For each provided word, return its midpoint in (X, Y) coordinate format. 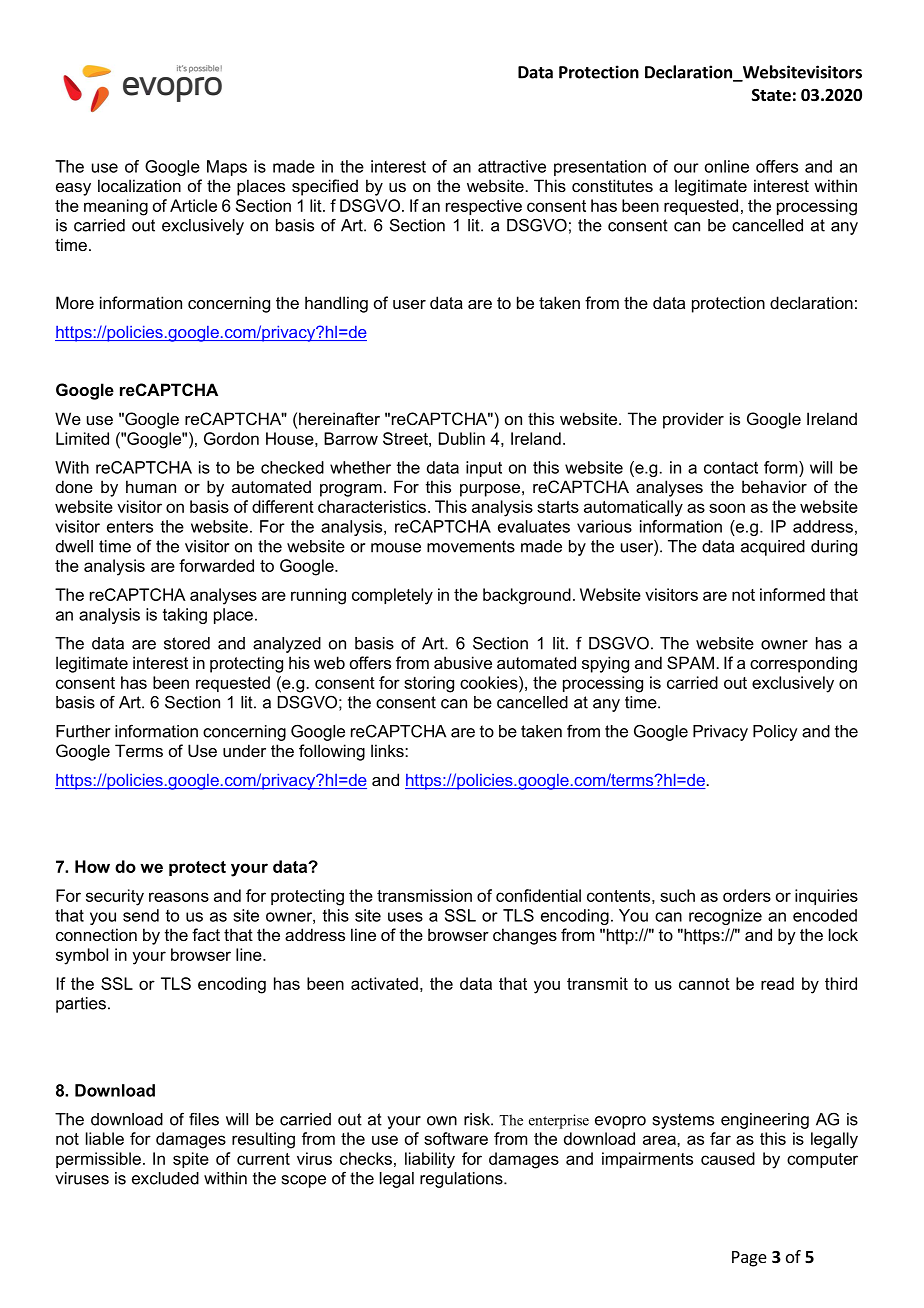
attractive (512, 166)
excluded (165, 1178)
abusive (463, 662)
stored (187, 643)
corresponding (803, 664)
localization (139, 185)
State (771, 95)
